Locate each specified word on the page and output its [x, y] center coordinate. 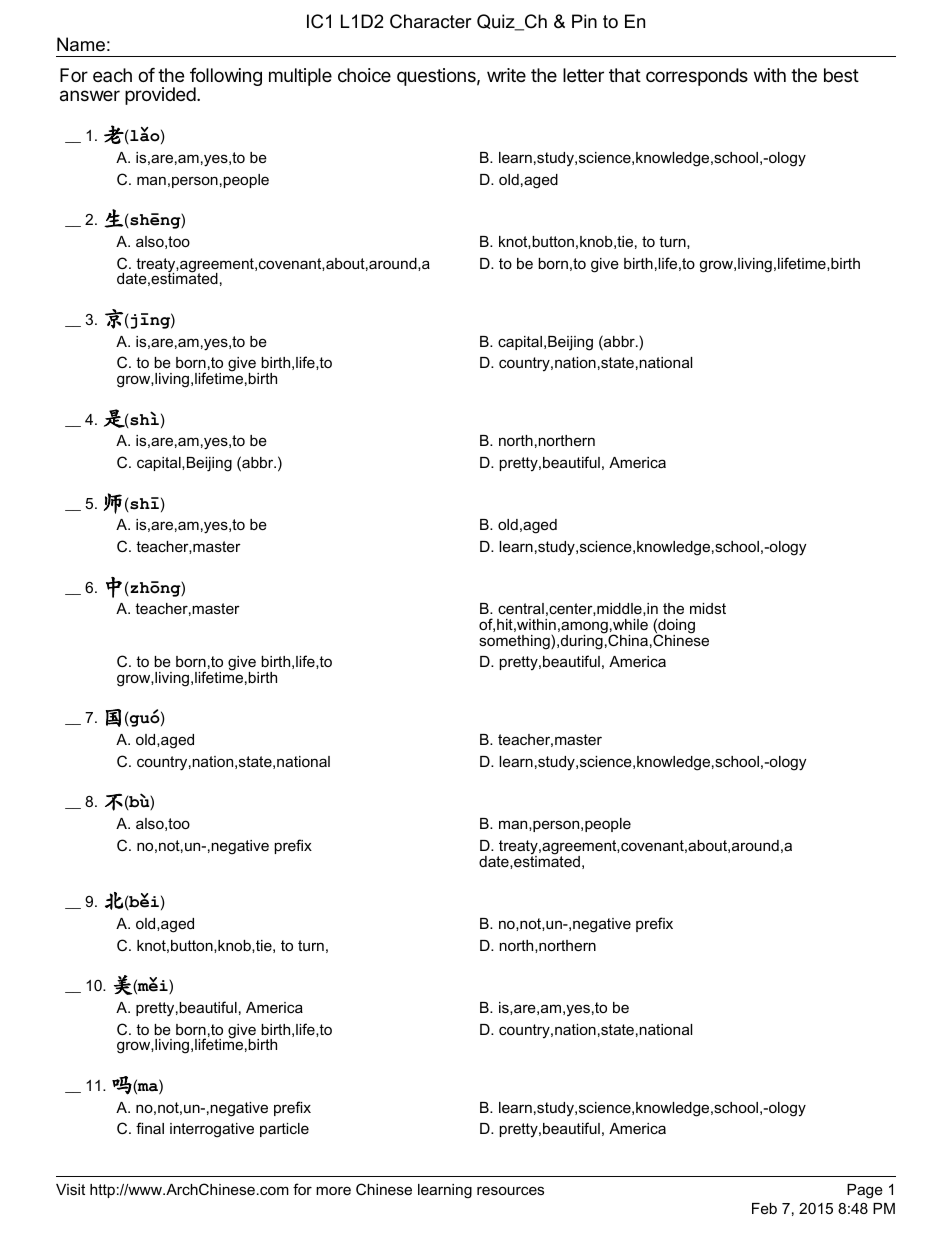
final [150, 1128]
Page [865, 1191]
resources [510, 1190]
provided [160, 96]
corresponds [697, 77]
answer [90, 96]
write [506, 75]
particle [284, 1130]
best [841, 75]
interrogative [212, 1130]
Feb [764, 1208]
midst [708, 608]
